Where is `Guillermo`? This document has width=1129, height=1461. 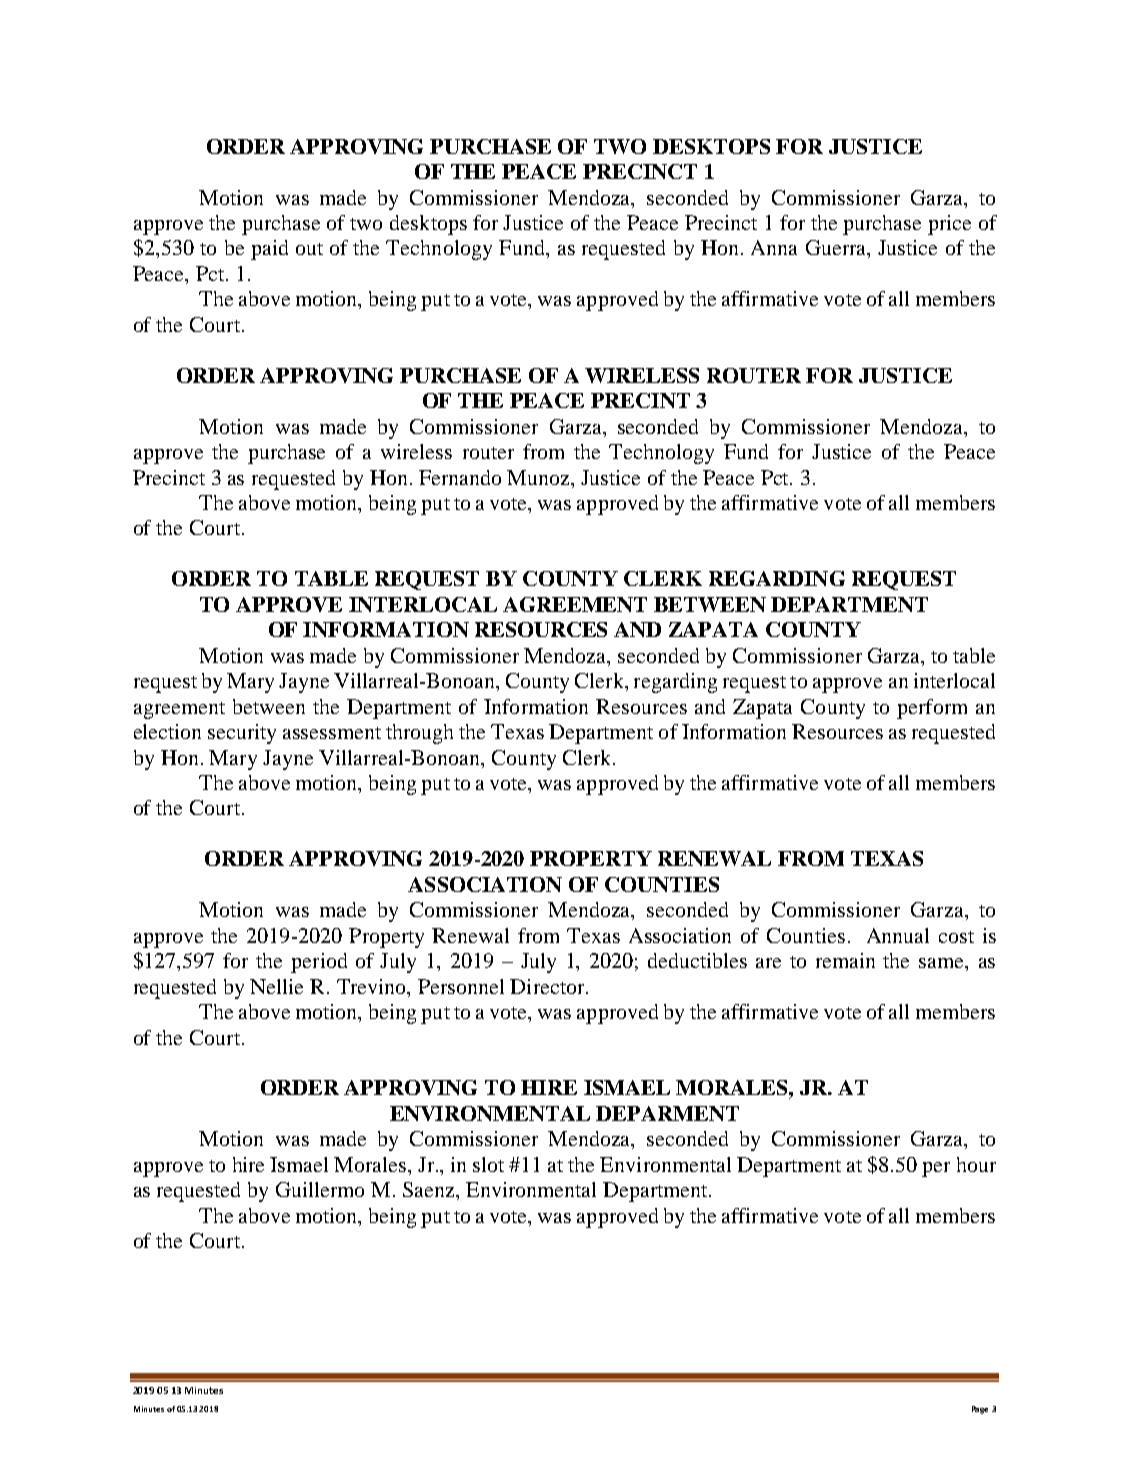
Guillermo is located at coordinates (320, 1189).
